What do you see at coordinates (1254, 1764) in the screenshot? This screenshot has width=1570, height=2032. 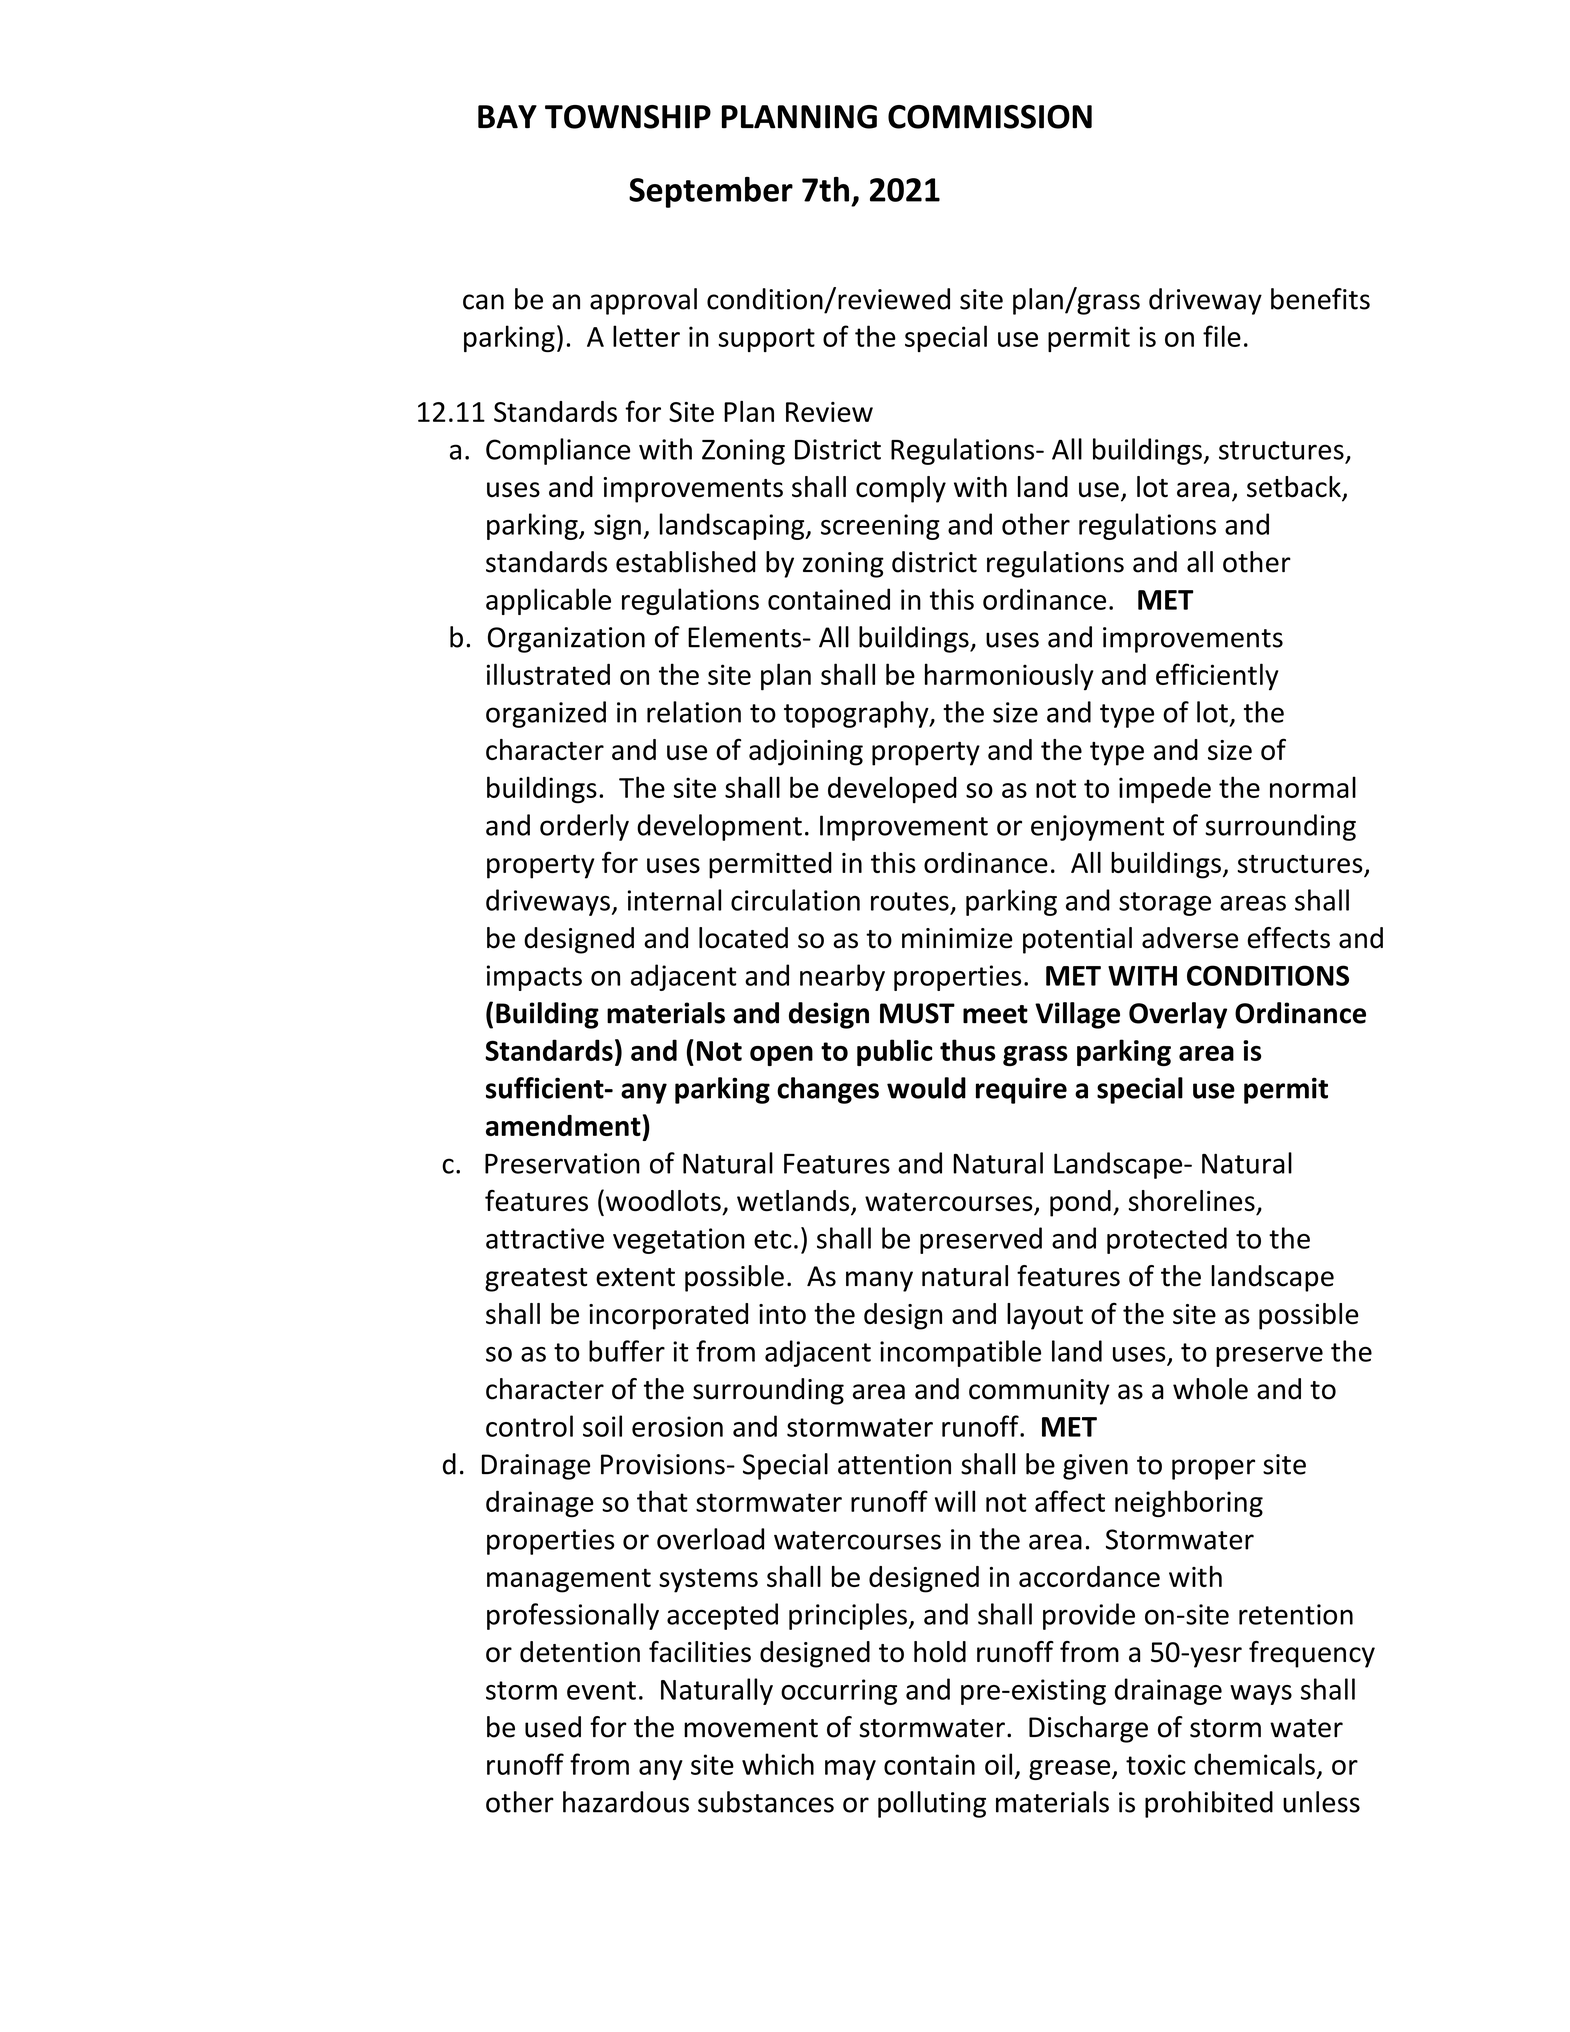 I see `chemicals` at bounding box center [1254, 1764].
